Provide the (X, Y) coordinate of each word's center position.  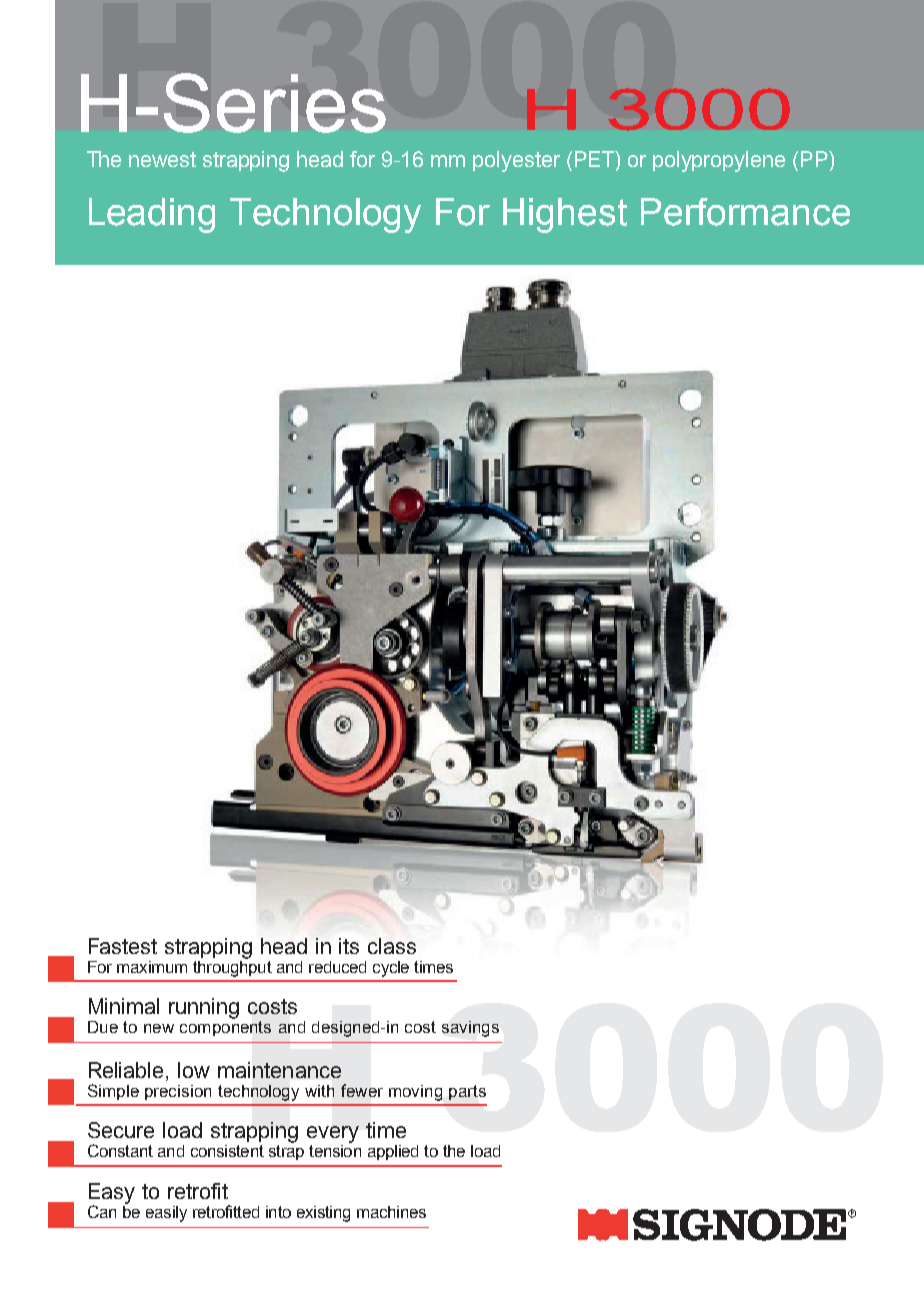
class (392, 946)
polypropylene (719, 161)
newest (162, 159)
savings (470, 1029)
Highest (565, 215)
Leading (152, 215)
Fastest (123, 946)
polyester (516, 161)
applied (393, 1152)
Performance (745, 212)
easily (166, 1214)
